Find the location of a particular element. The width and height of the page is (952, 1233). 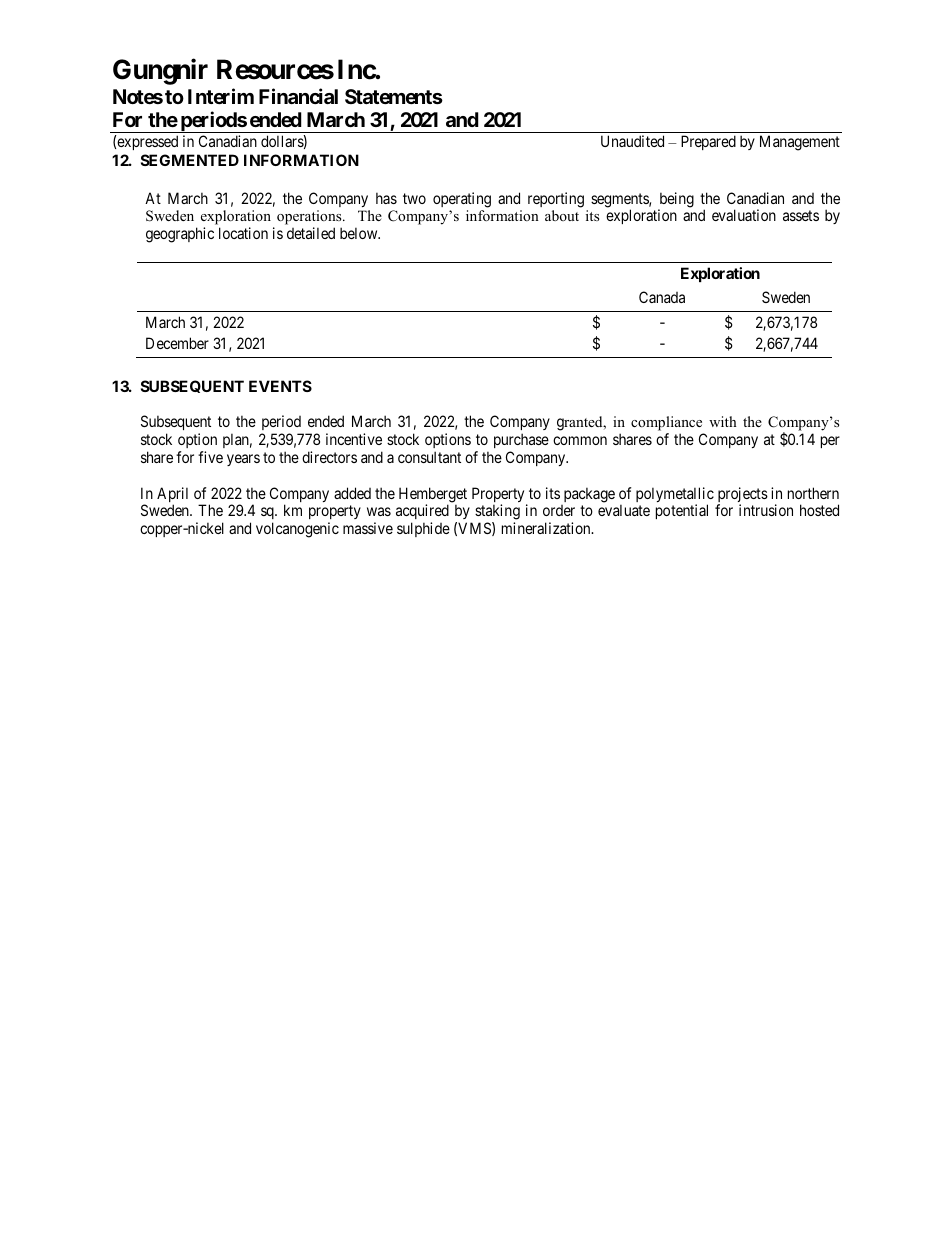

purchase is located at coordinates (521, 440).
